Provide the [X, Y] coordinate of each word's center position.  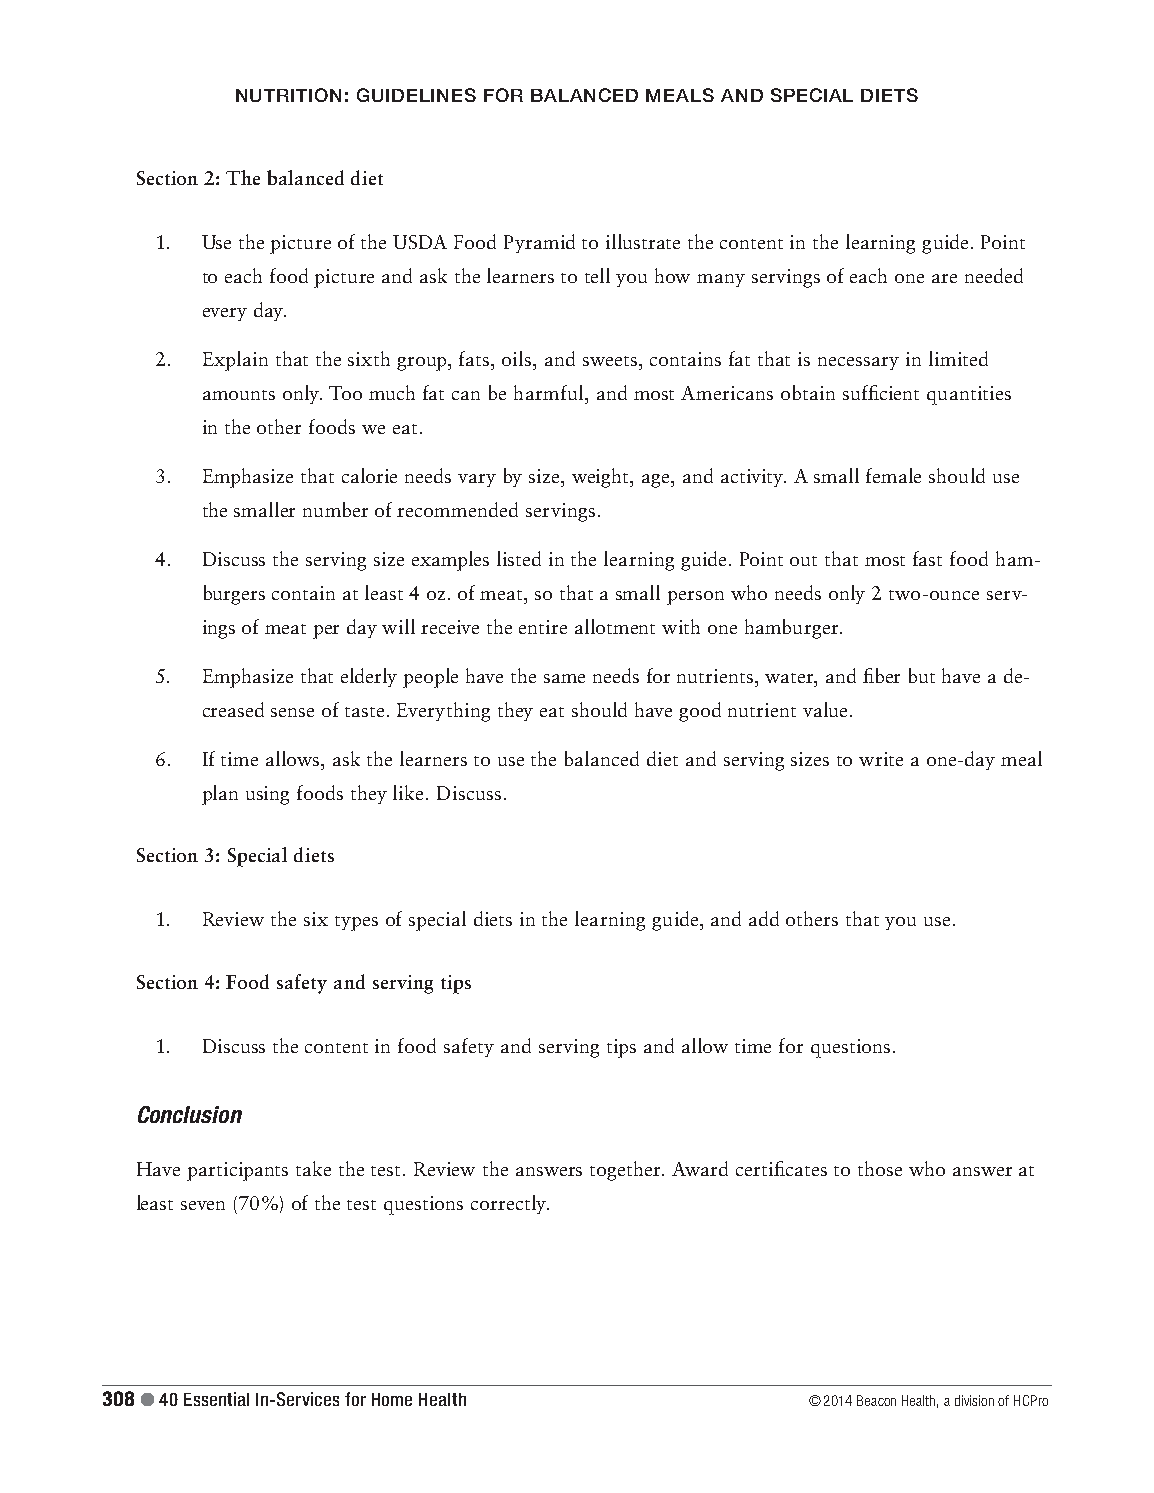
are [944, 278]
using [267, 795]
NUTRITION [288, 95]
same [564, 678]
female [893, 475]
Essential [216, 1399]
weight [602, 478]
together [626, 1171]
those [880, 1168]
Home [392, 1399]
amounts [239, 395]
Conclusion [190, 1114]
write [881, 759]
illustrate [643, 241]
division [974, 1400]
